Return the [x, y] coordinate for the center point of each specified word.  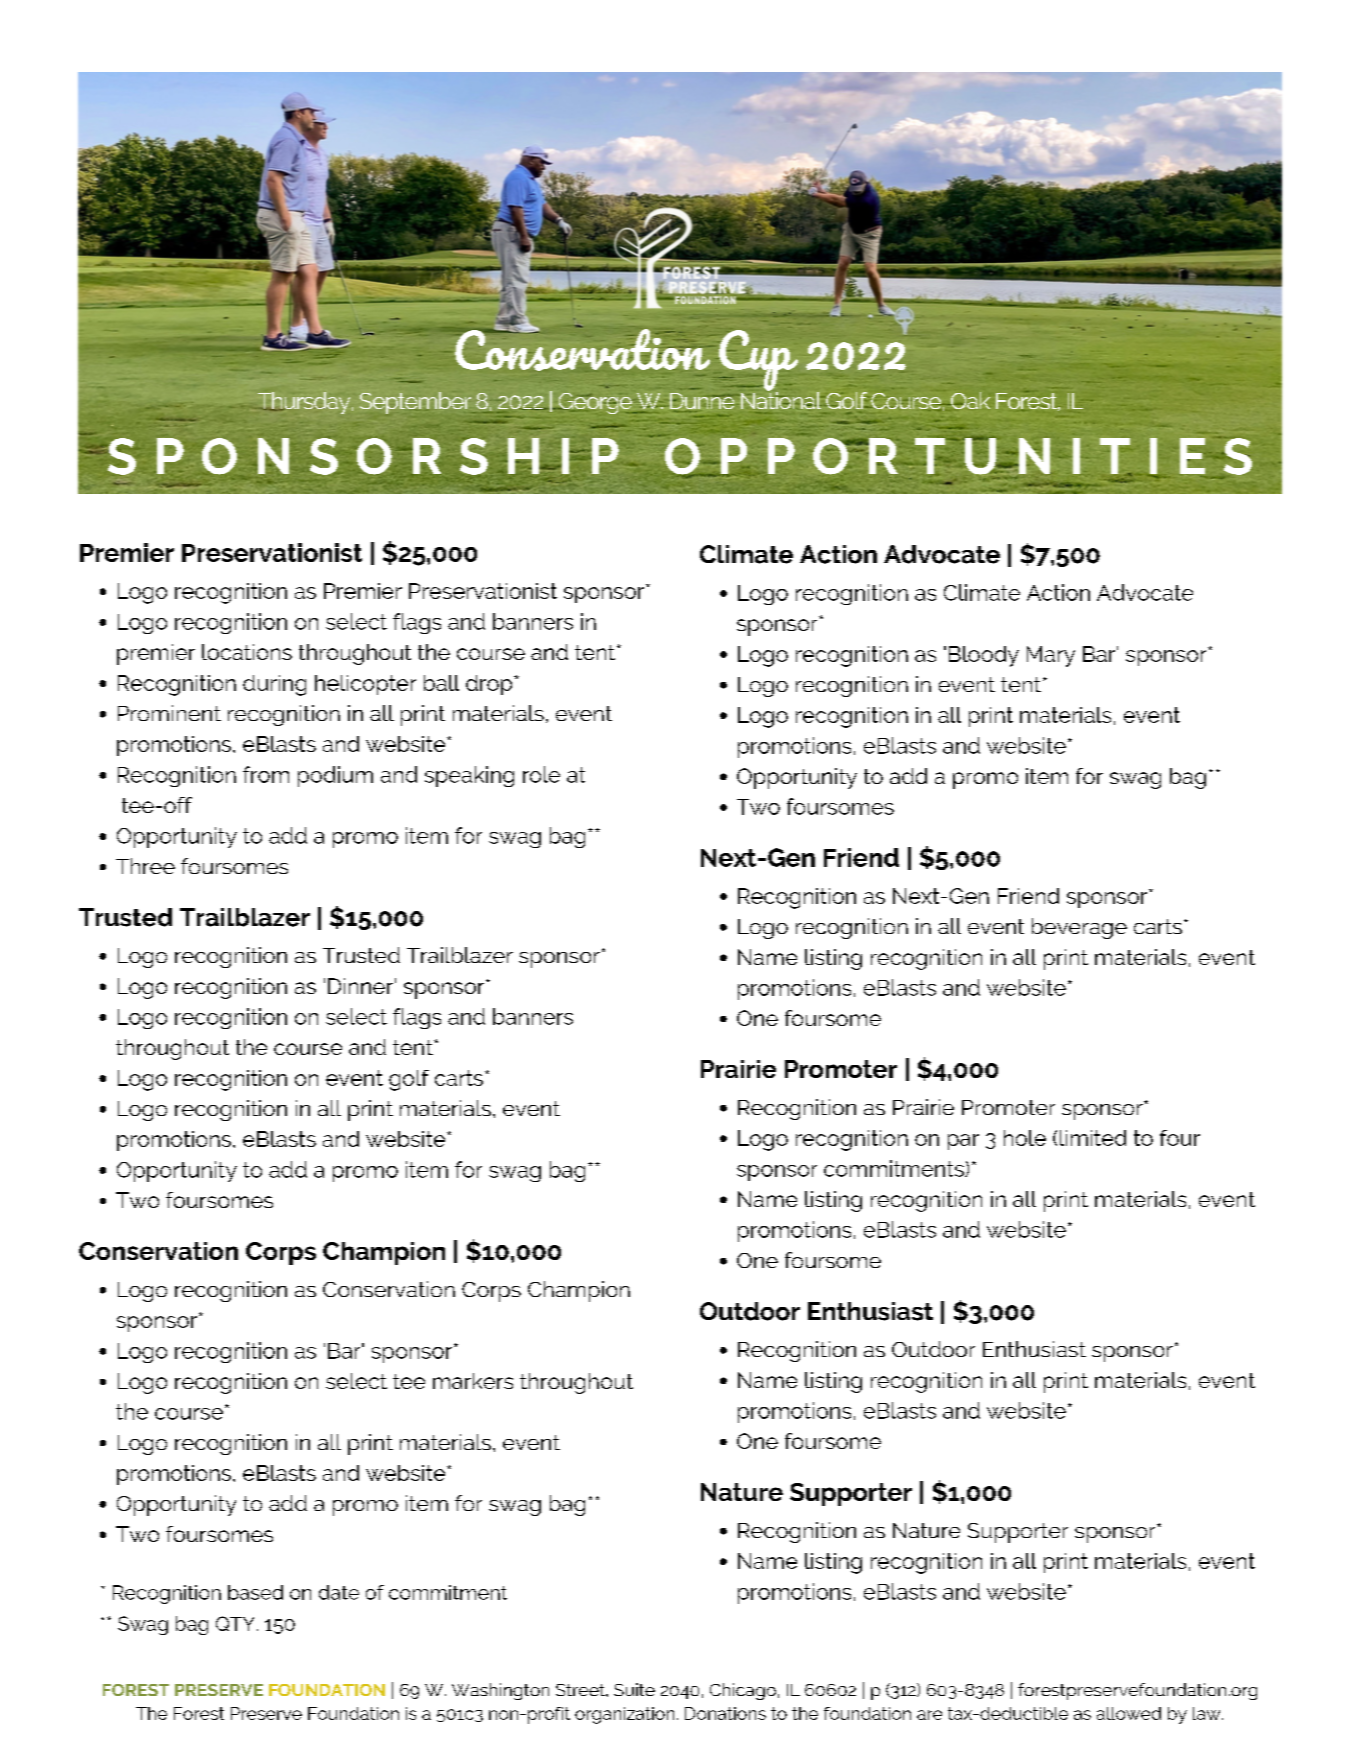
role [541, 774]
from [266, 774]
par [963, 1142]
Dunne [701, 402]
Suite [634, 1689]
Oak [969, 400]
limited [1093, 1138]
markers [473, 1381]
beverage [1079, 928]
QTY [235, 1623]
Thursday [304, 403]
